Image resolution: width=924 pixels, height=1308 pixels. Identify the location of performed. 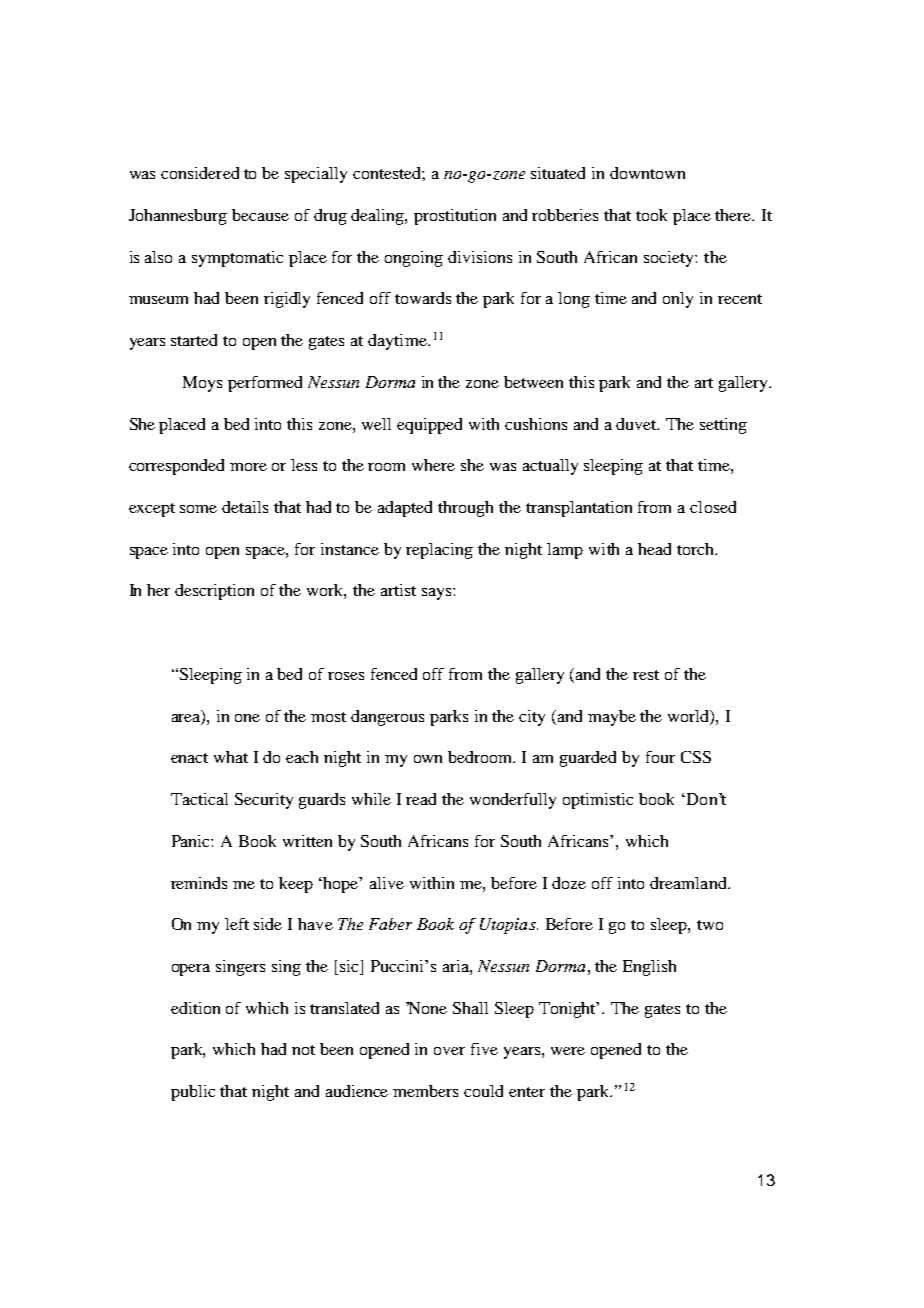
(265, 384).
